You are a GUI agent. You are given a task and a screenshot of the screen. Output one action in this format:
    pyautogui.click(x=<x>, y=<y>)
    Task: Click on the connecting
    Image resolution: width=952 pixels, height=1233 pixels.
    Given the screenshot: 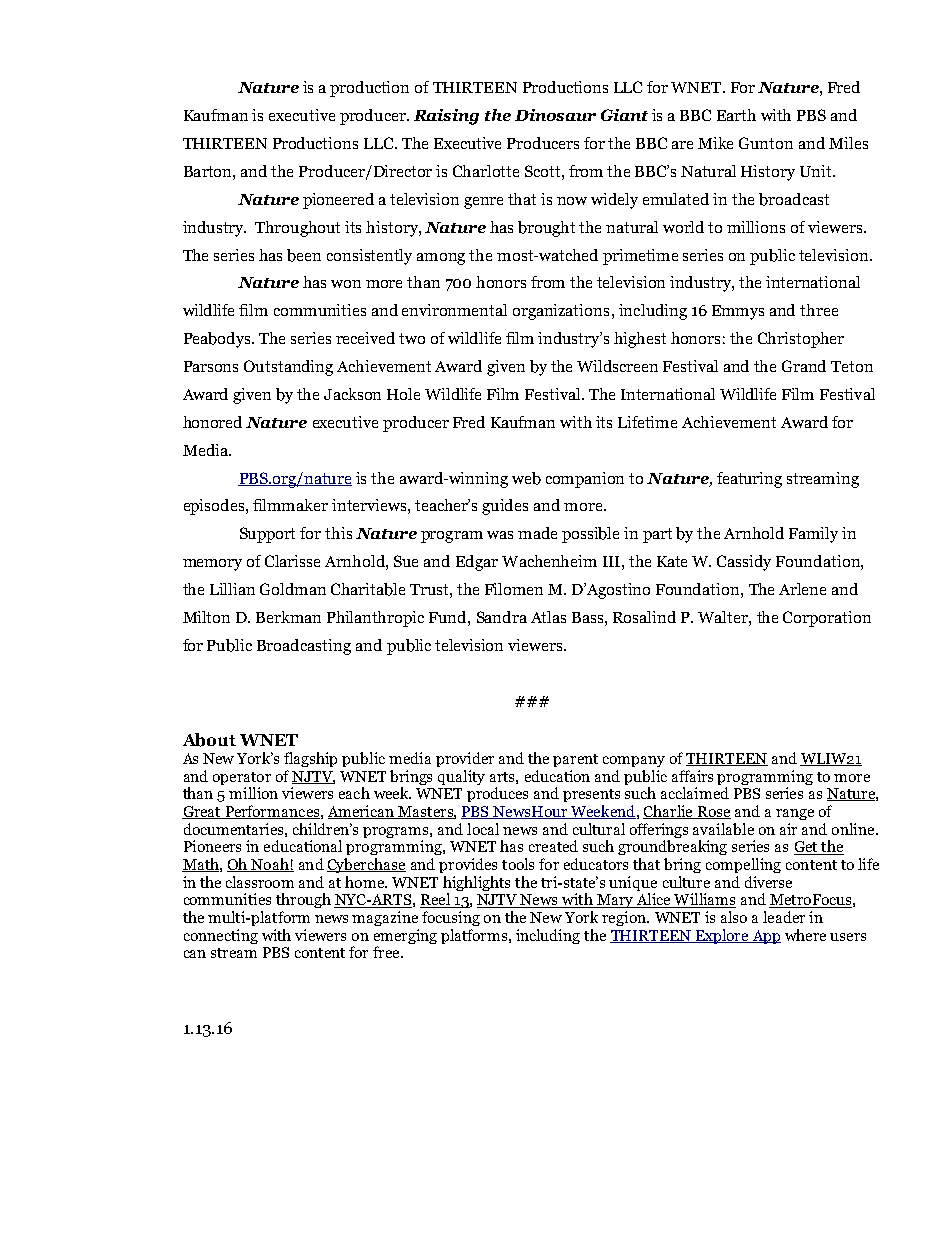 What is the action you would take?
    pyautogui.click(x=221, y=936)
